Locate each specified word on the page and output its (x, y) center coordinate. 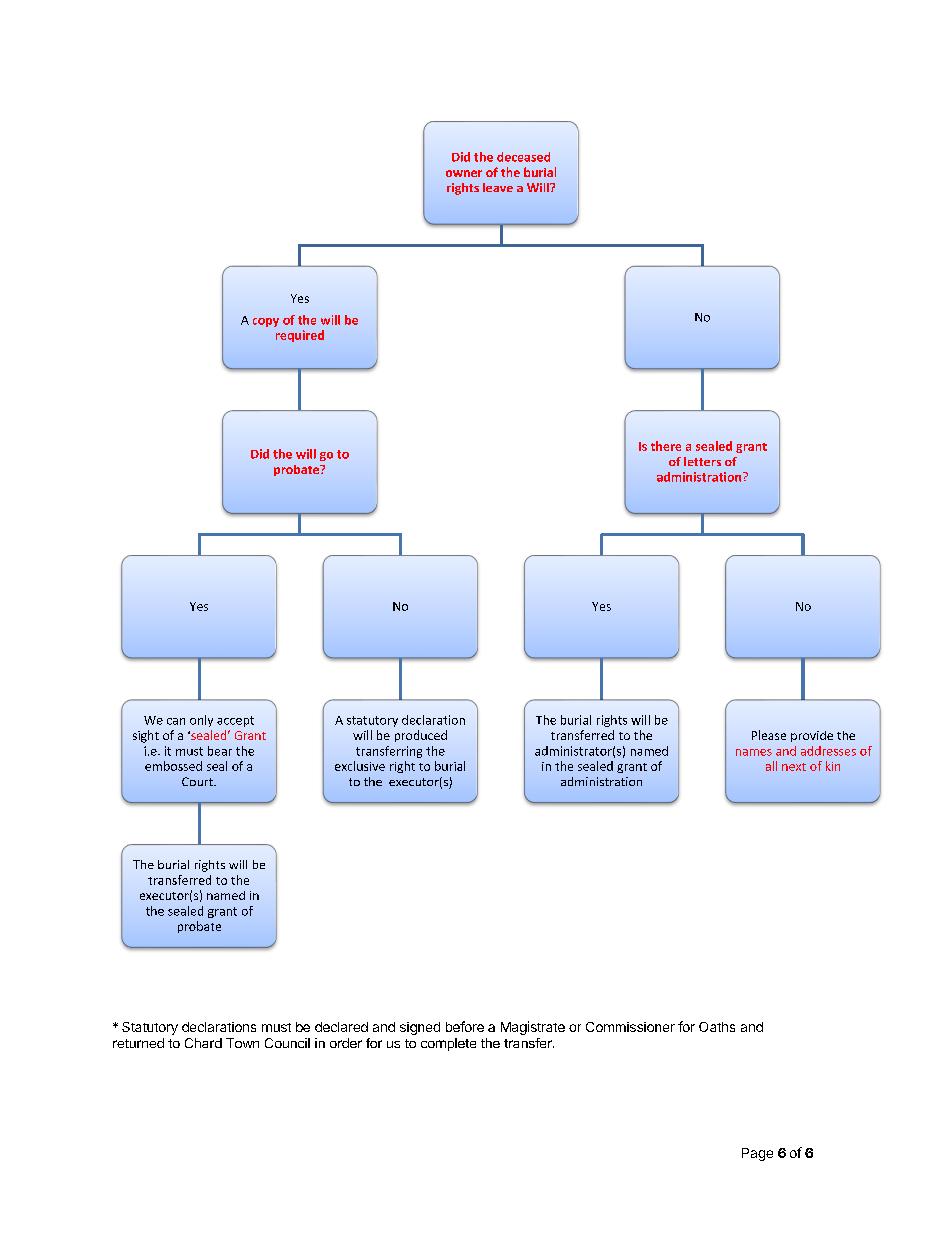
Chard (203, 1043)
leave (498, 187)
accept (235, 721)
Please (769, 735)
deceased (523, 157)
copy (266, 322)
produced (421, 736)
